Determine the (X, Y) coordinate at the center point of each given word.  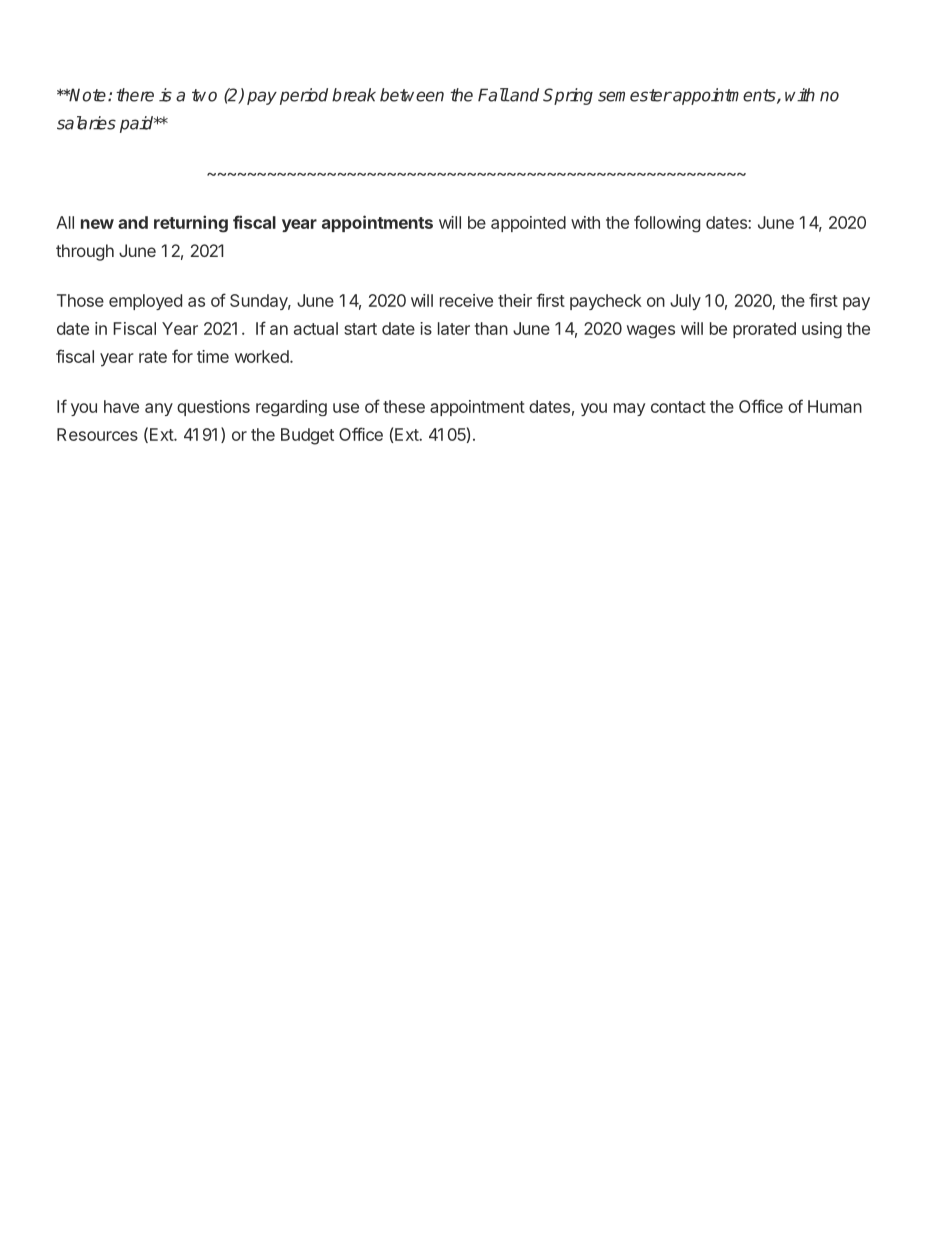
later (454, 328)
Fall (493, 95)
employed (145, 302)
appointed (528, 224)
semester (635, 95)
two (204, 95)
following (667, 224)
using (822, 330)
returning (191, 224)
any (159, 409)
